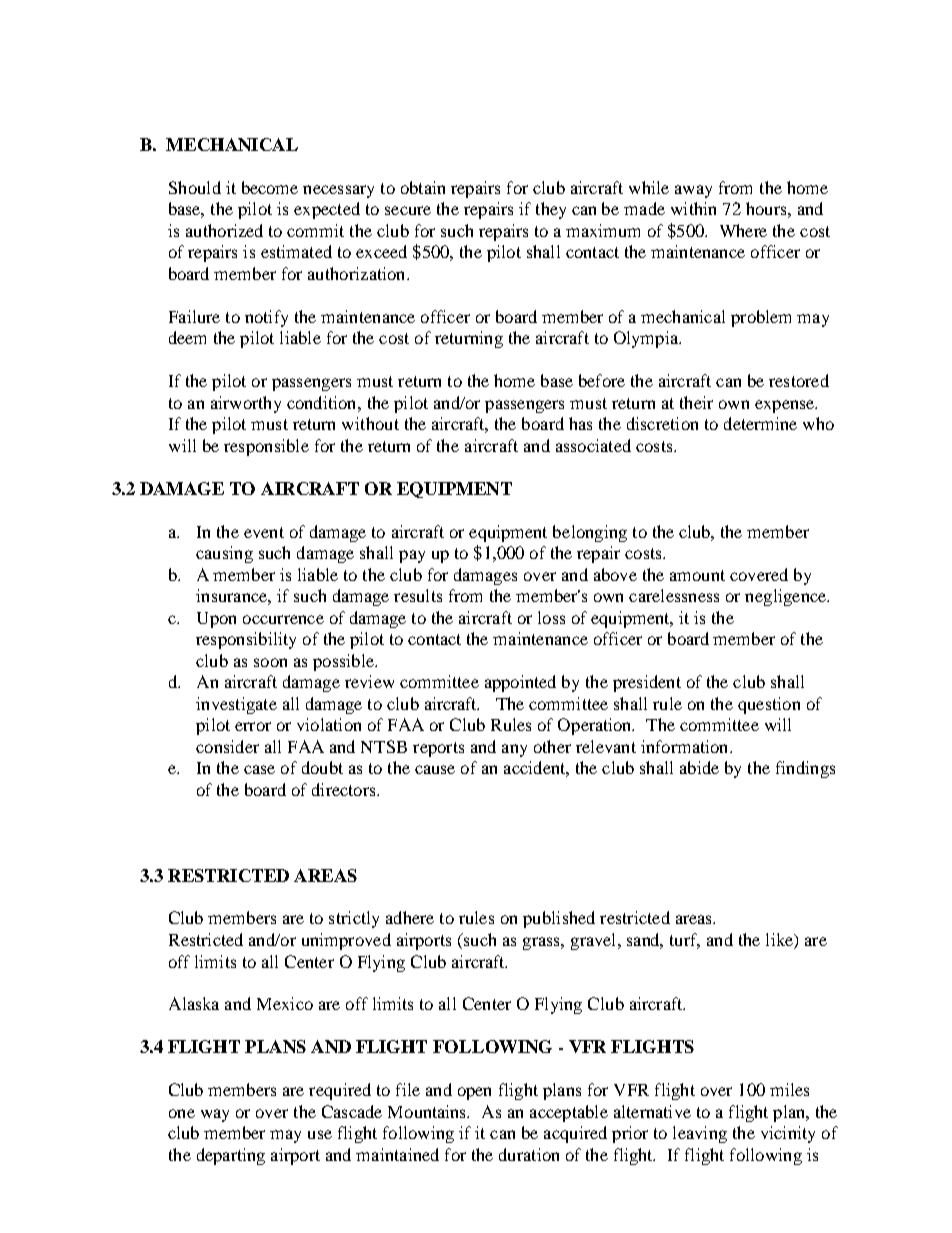  Describe the element at coordinates (231, 1156) in the image. I see `departing` at that location.
